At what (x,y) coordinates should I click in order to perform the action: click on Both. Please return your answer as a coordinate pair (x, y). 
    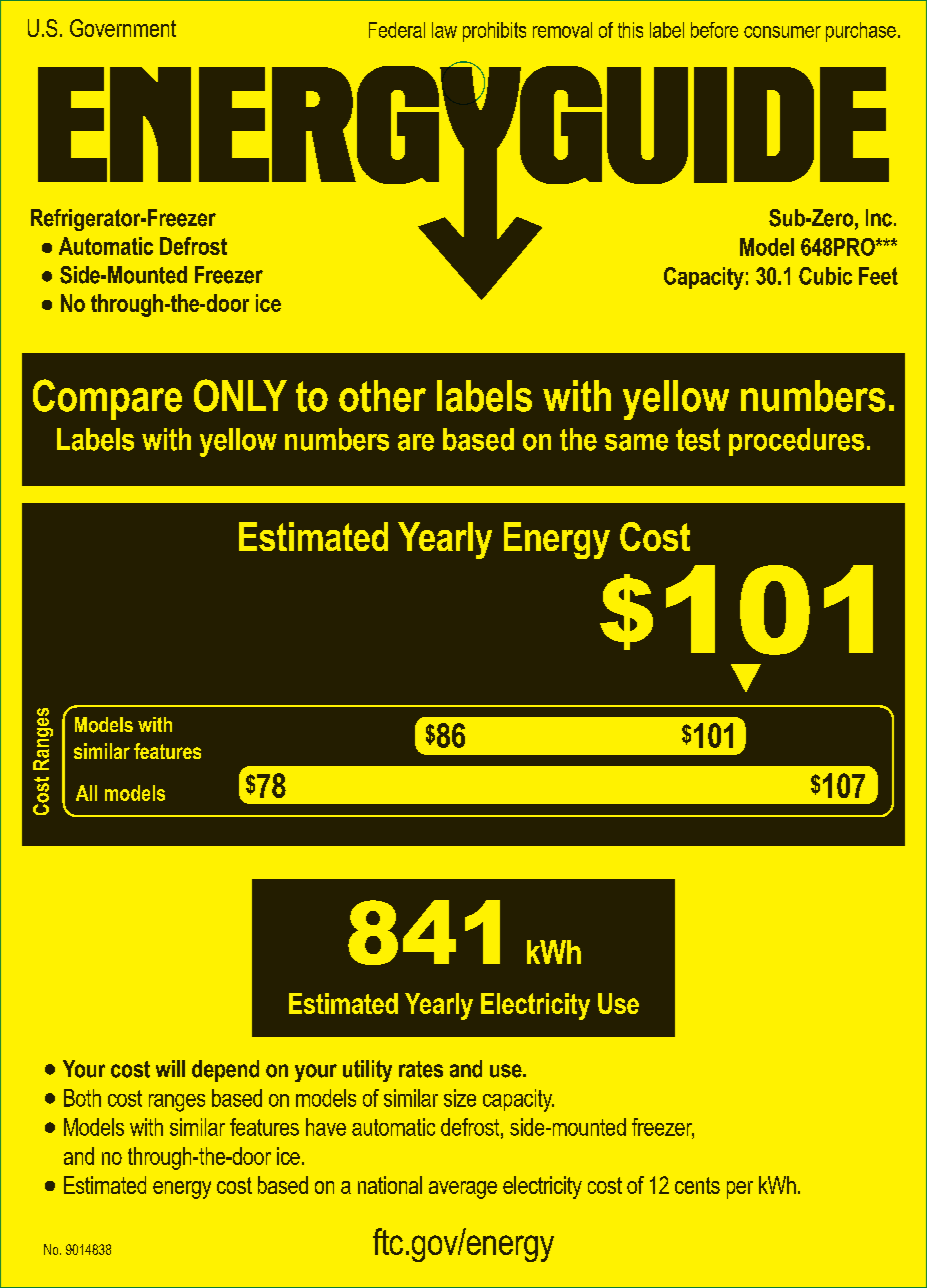
    Looking at the image, I should click on (82, 1098).
